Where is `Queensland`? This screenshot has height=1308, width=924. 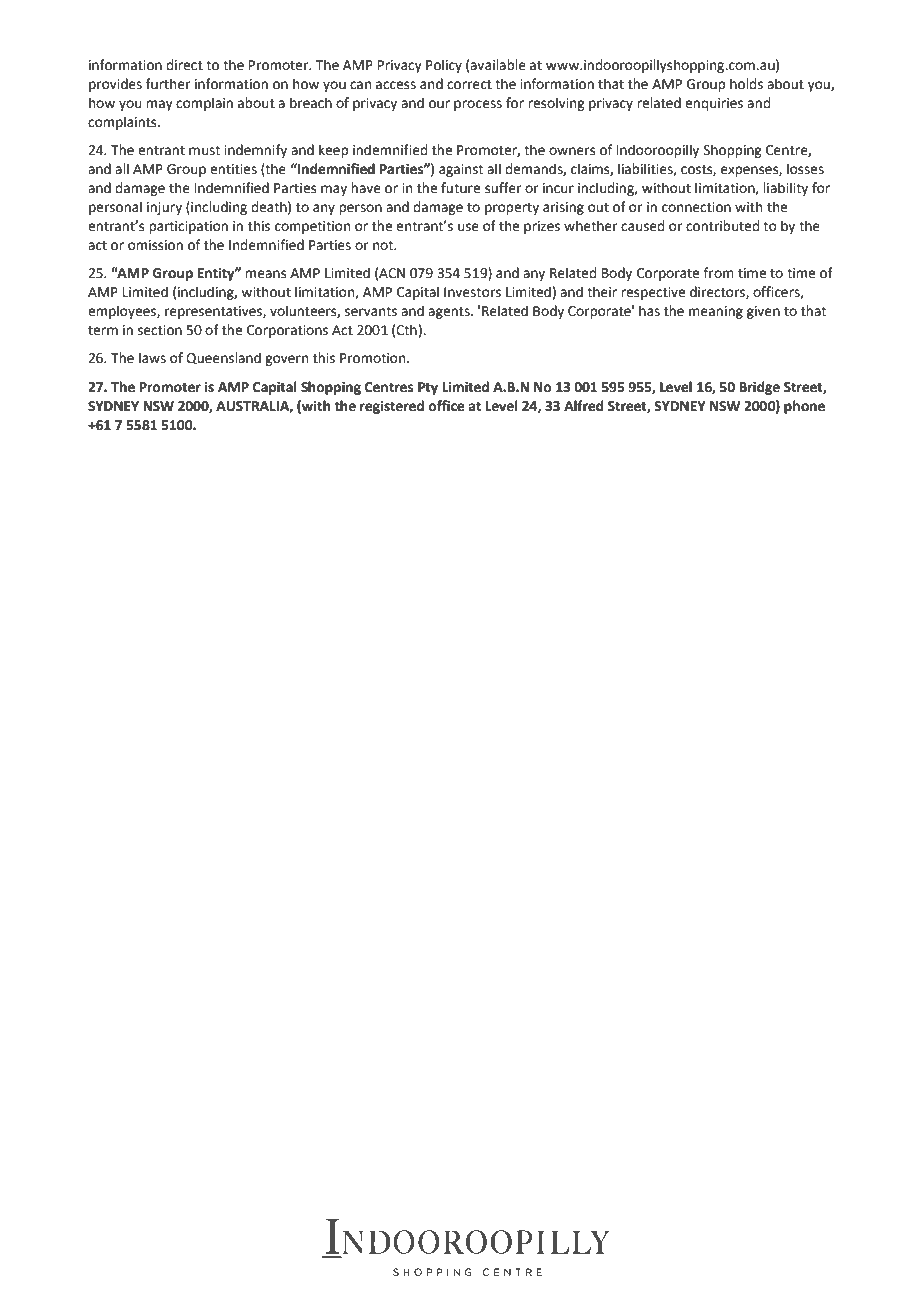 Queensland is located at coordinates (223, 358).
